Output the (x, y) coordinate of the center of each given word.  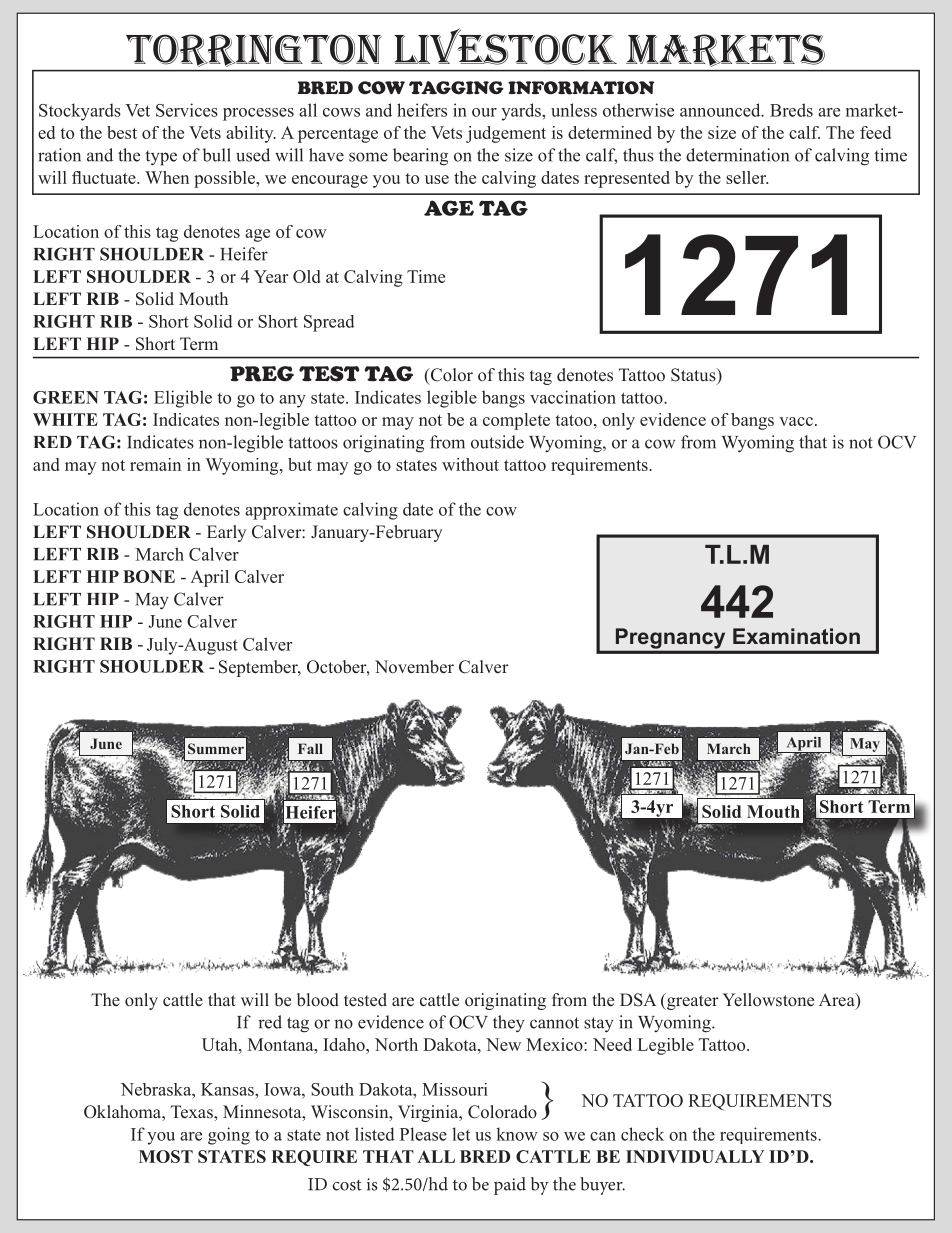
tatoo (573, 420)
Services (187, 110)
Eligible (183, 399)
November (414, 667)
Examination (796, 636)
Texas (193, 1112)
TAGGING (456, 88)
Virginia (429, 1113)
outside (497, 442)
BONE (149, 576)
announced (721, 110)
